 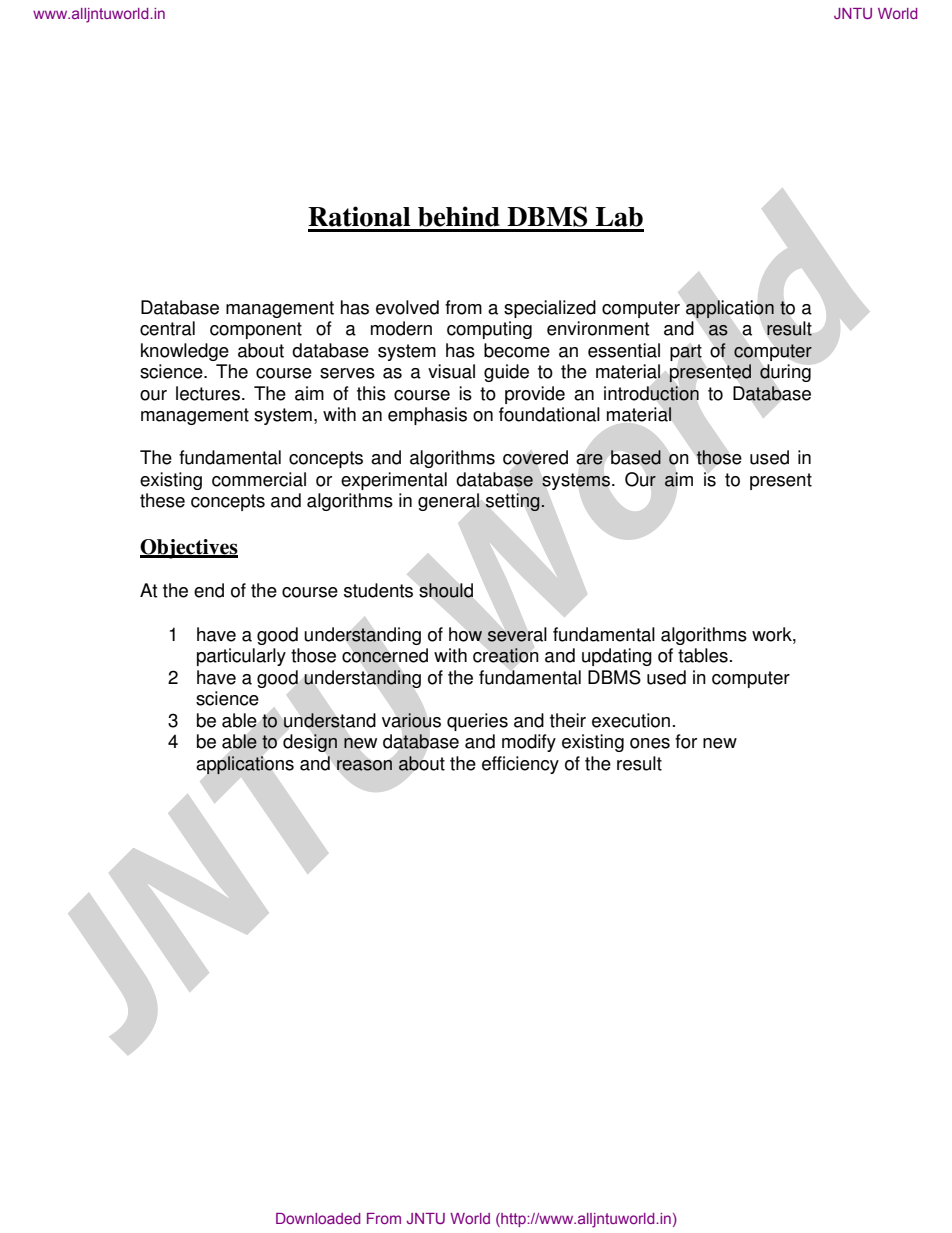 What do you see at coordinates (520, 765) in the image?
I see `efficiency` at bounding box center [520, 765].
